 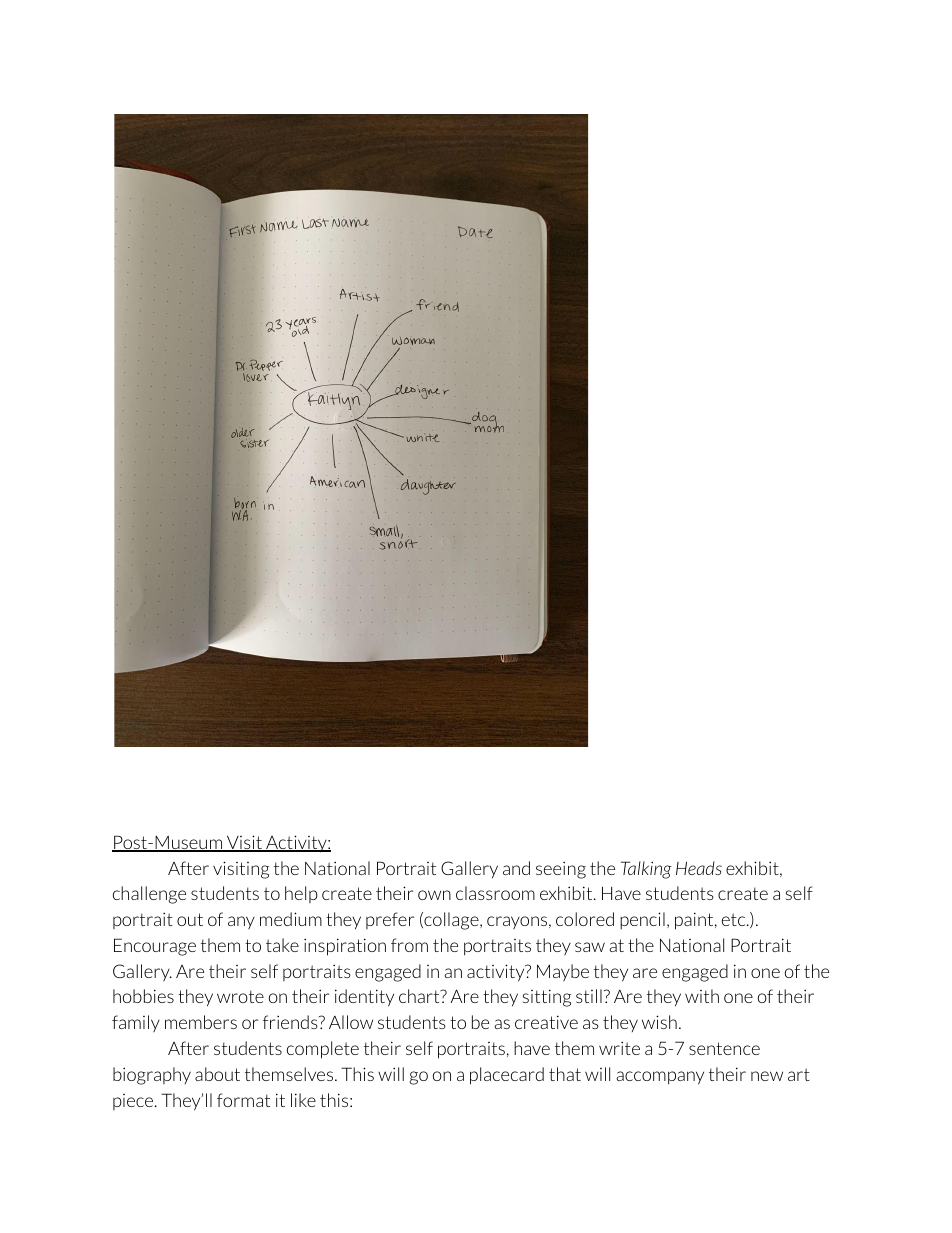 What do you see at coordinates (149, 895) in the image?
I see `challenge` at bounding box center [149, 895].
